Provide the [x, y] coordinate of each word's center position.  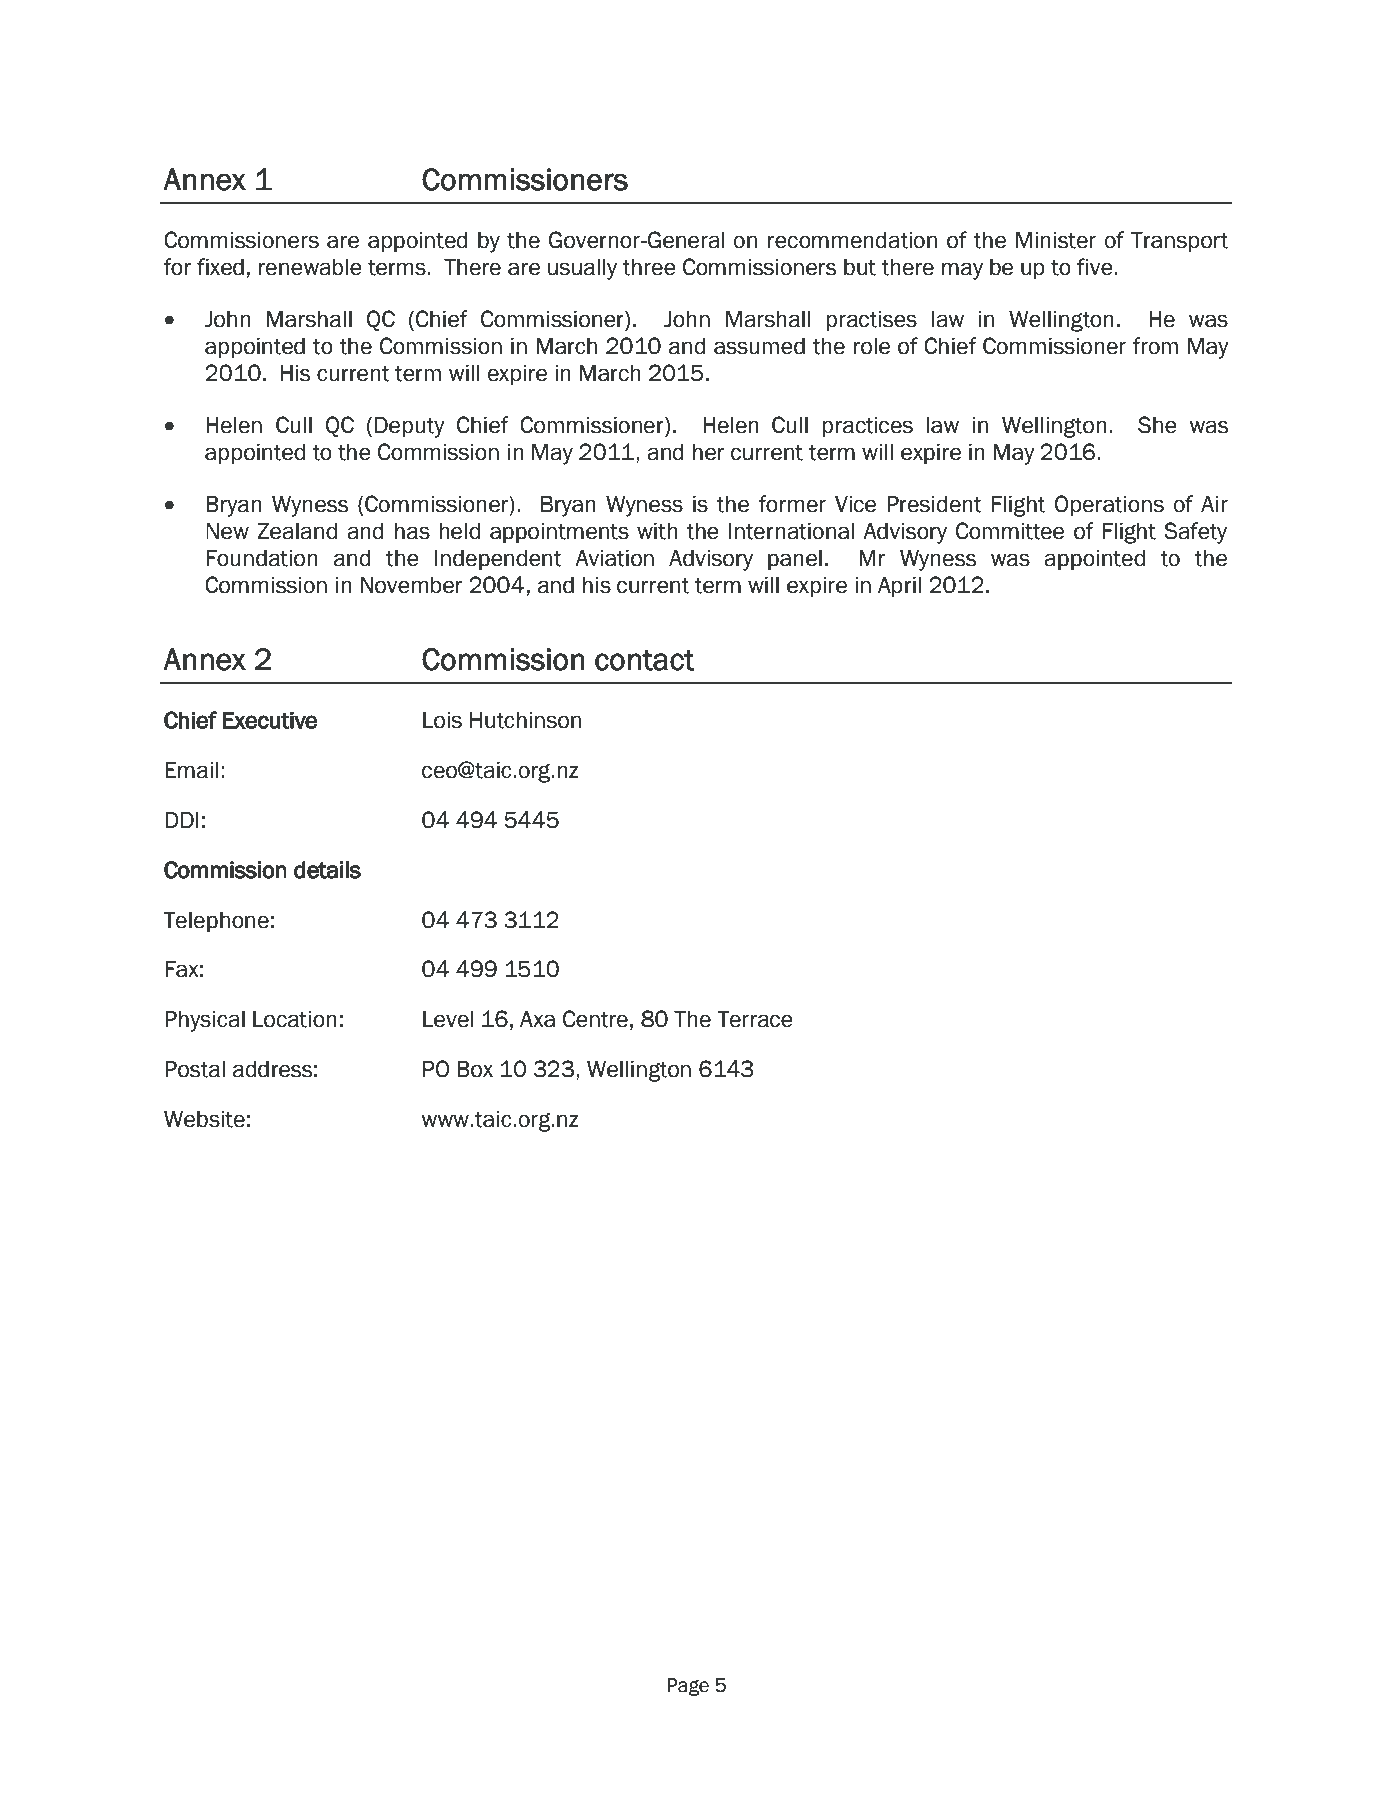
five [1096, 267]
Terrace [755, 1019]
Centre [595, 1019]
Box [475, 1069]
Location [295, 1019]
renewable [310, 267]
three [649, 267]
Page [688, 1687]
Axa [537, 1019]
